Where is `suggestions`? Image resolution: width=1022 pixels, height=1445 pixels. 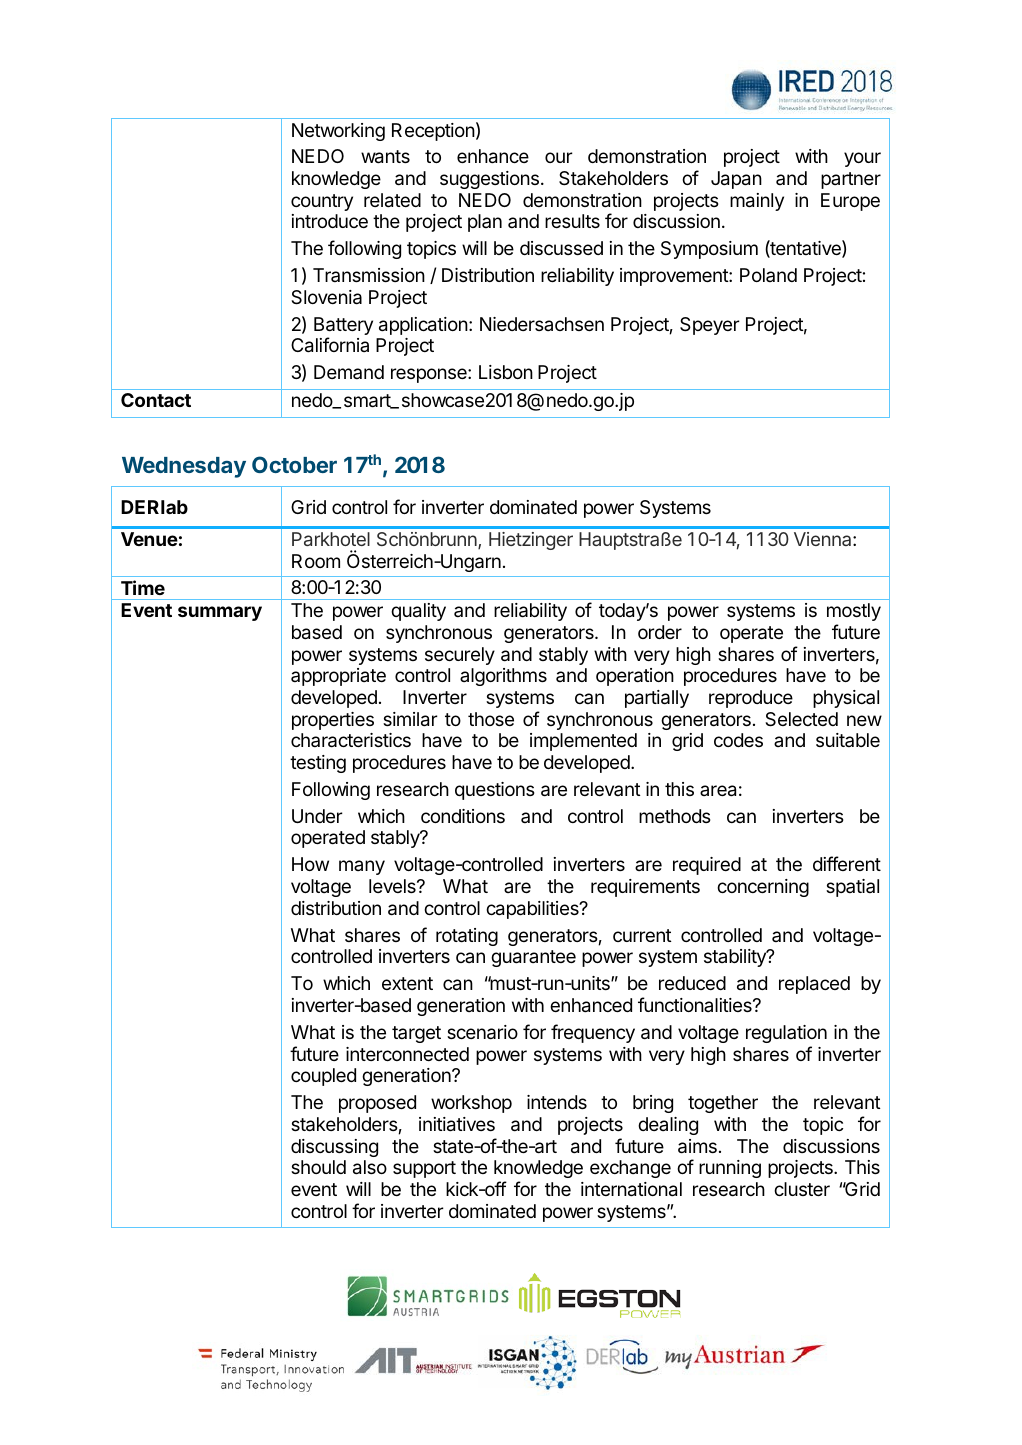
suggestions is located at coordinates (489, 180).
